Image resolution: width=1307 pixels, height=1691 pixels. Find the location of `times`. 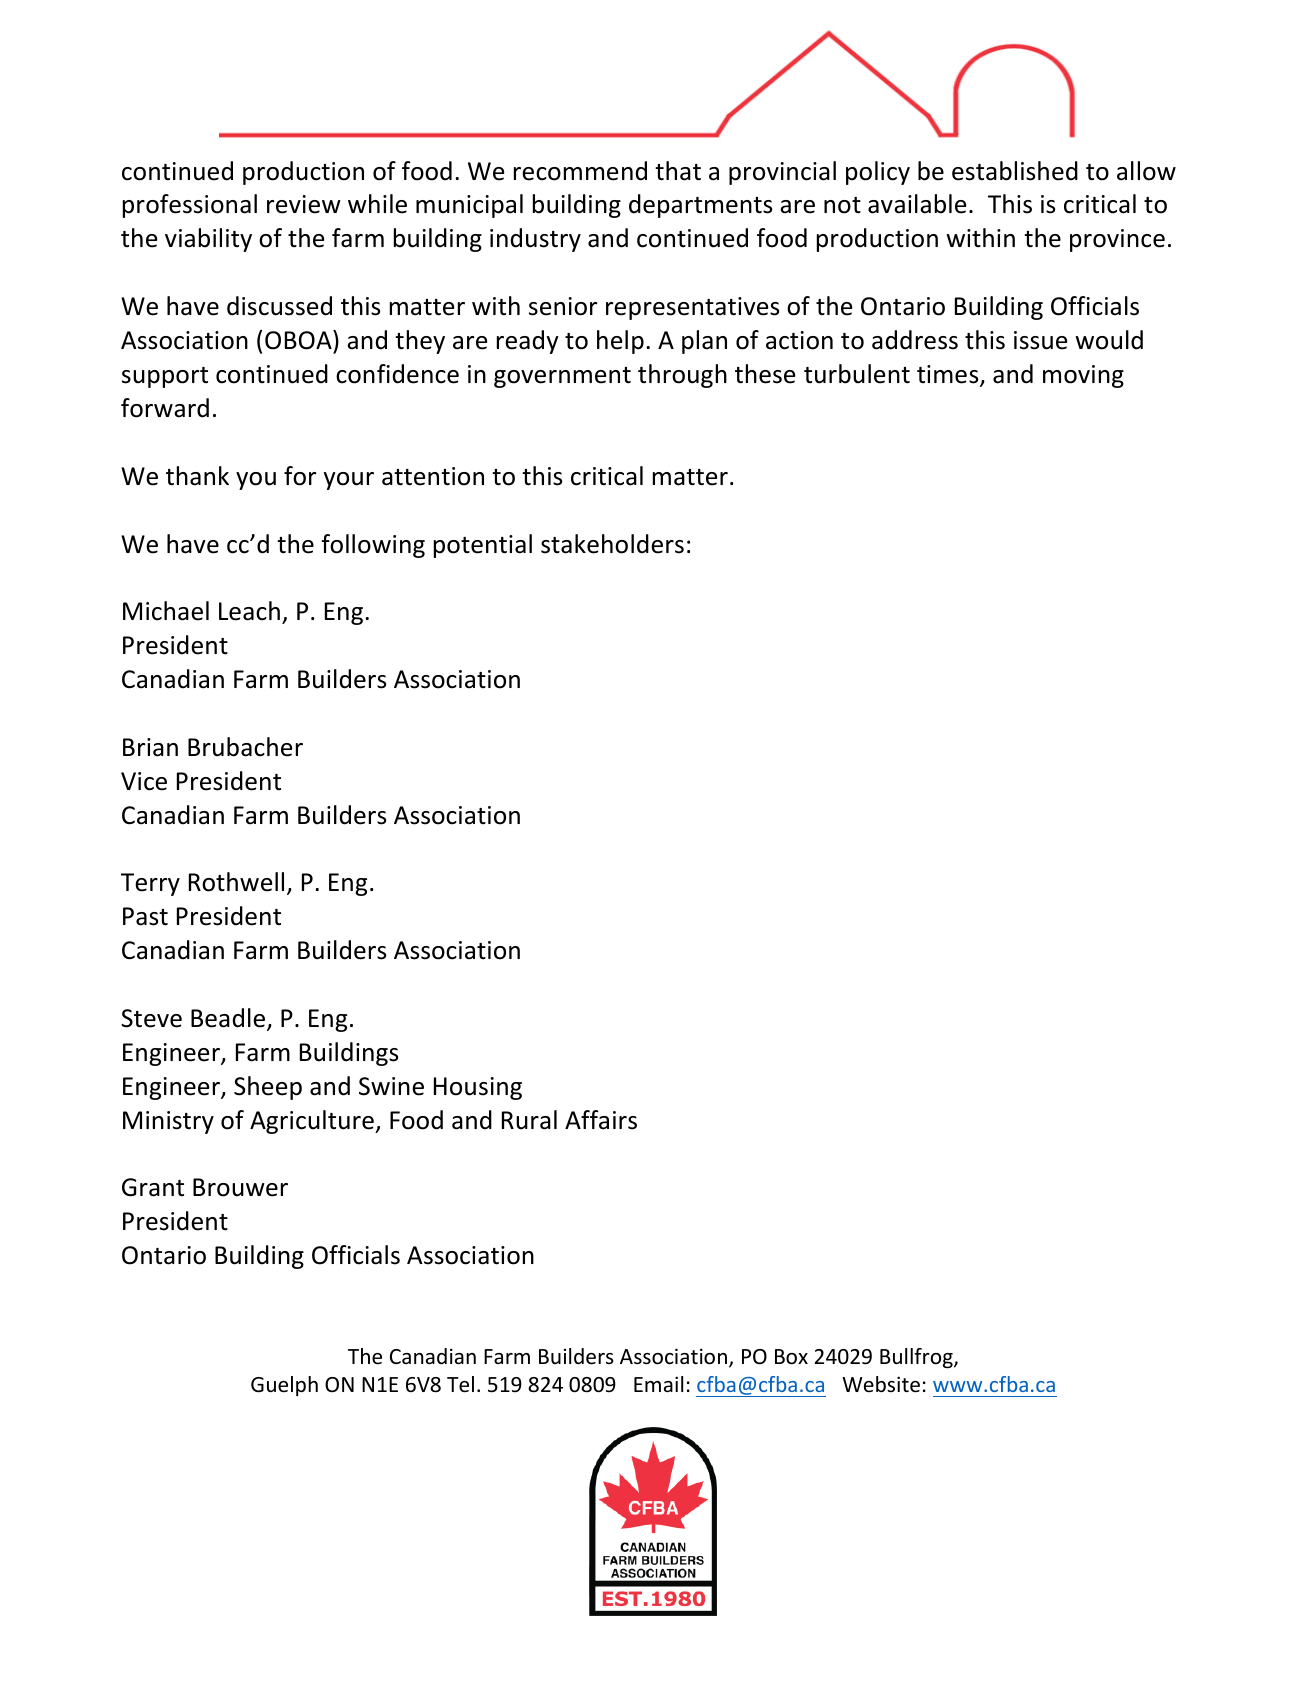

times is located at coordinates (949, 375).
